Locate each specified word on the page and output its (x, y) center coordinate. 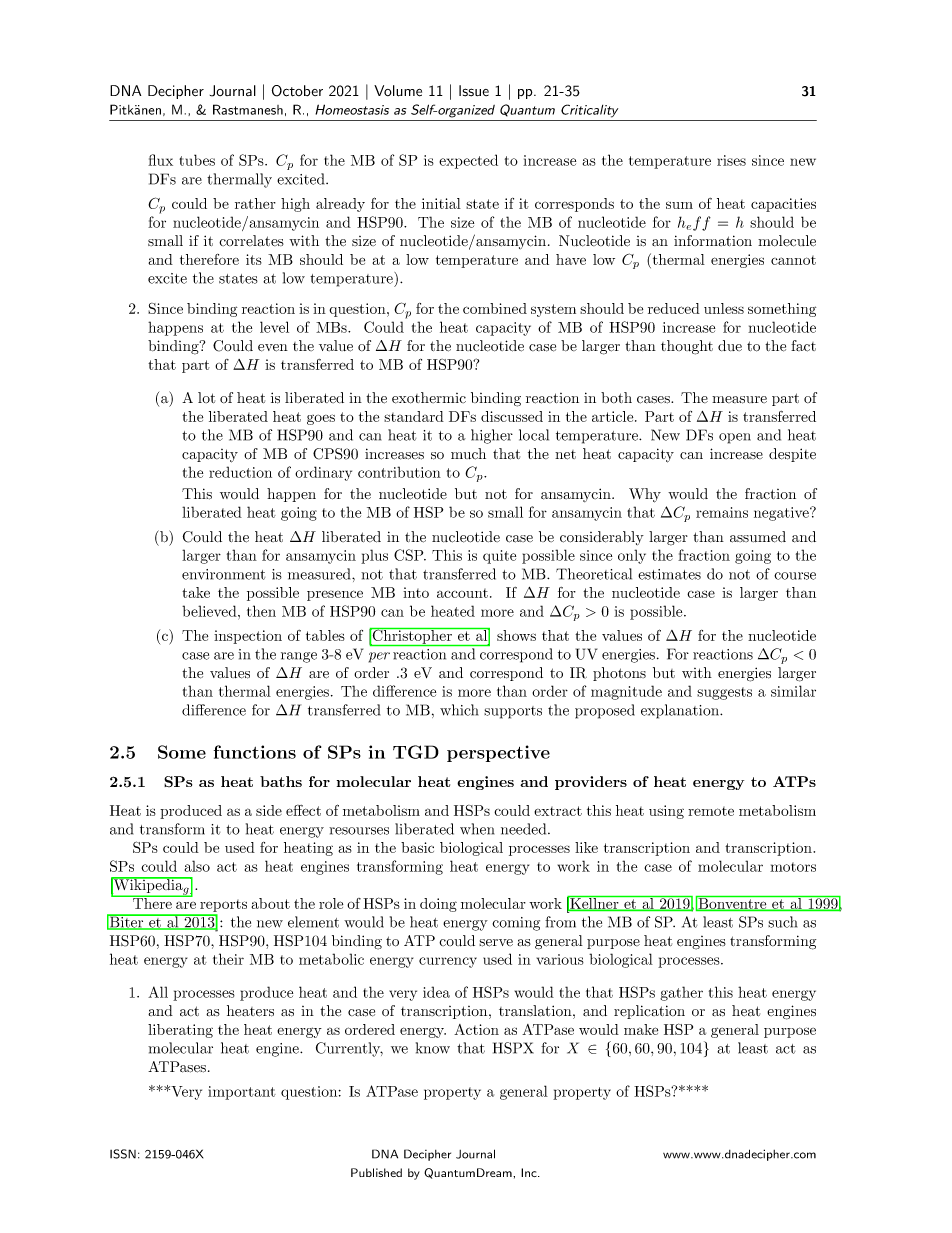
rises (731, 160)
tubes (197, 160)
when (477, 829)
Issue (474, 91)
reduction (240, 472)
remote (711, 811)
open (735, 438)
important (242, 1093)
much (468, 454)
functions (255, 752)
